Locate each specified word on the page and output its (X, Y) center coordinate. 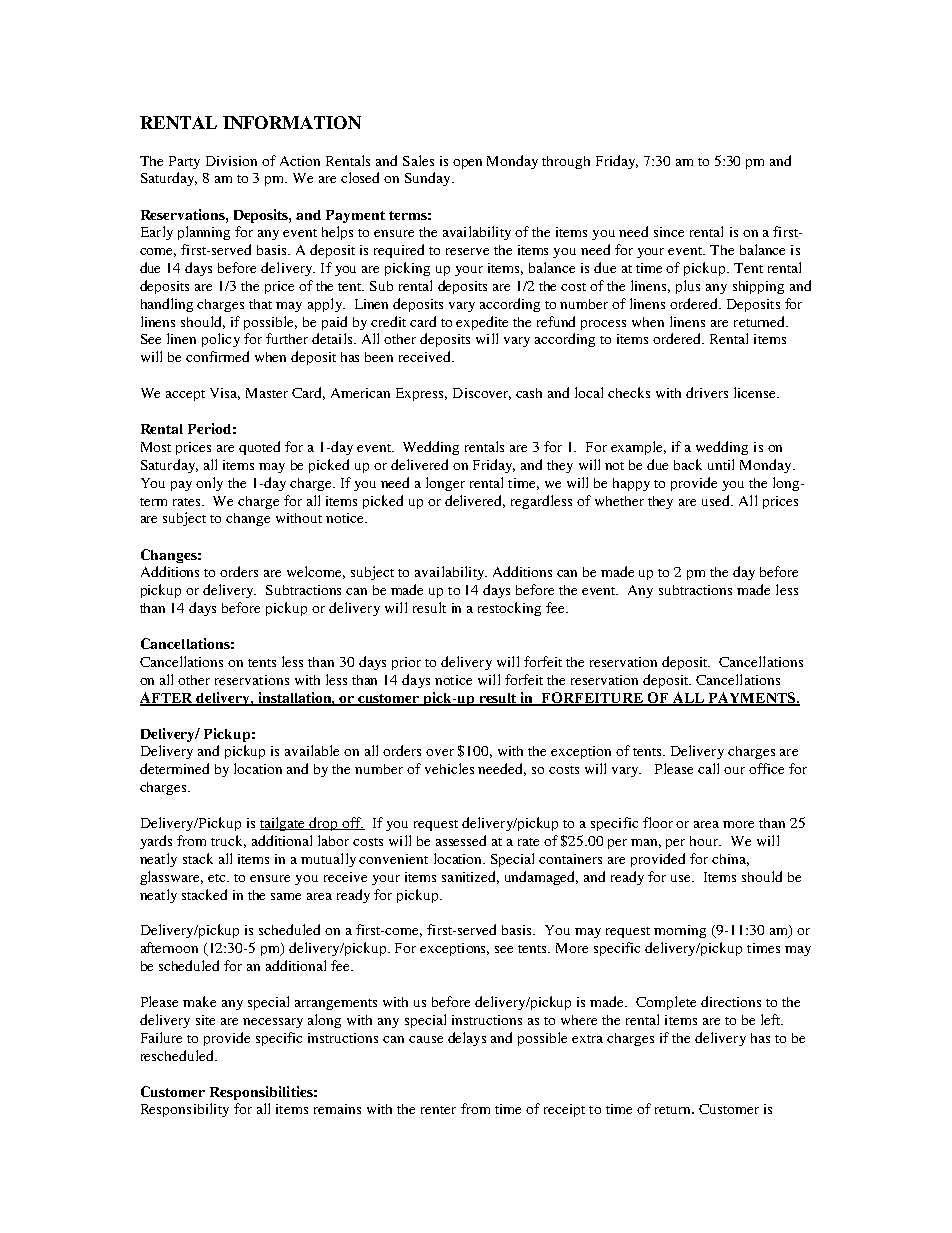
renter (438, 1110)
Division (231, 161)
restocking (509, 609)
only (209, 484)
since (669, 232)
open (467, 164)
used (717, 500)
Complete (666, 1003)
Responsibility (185, 1110)
